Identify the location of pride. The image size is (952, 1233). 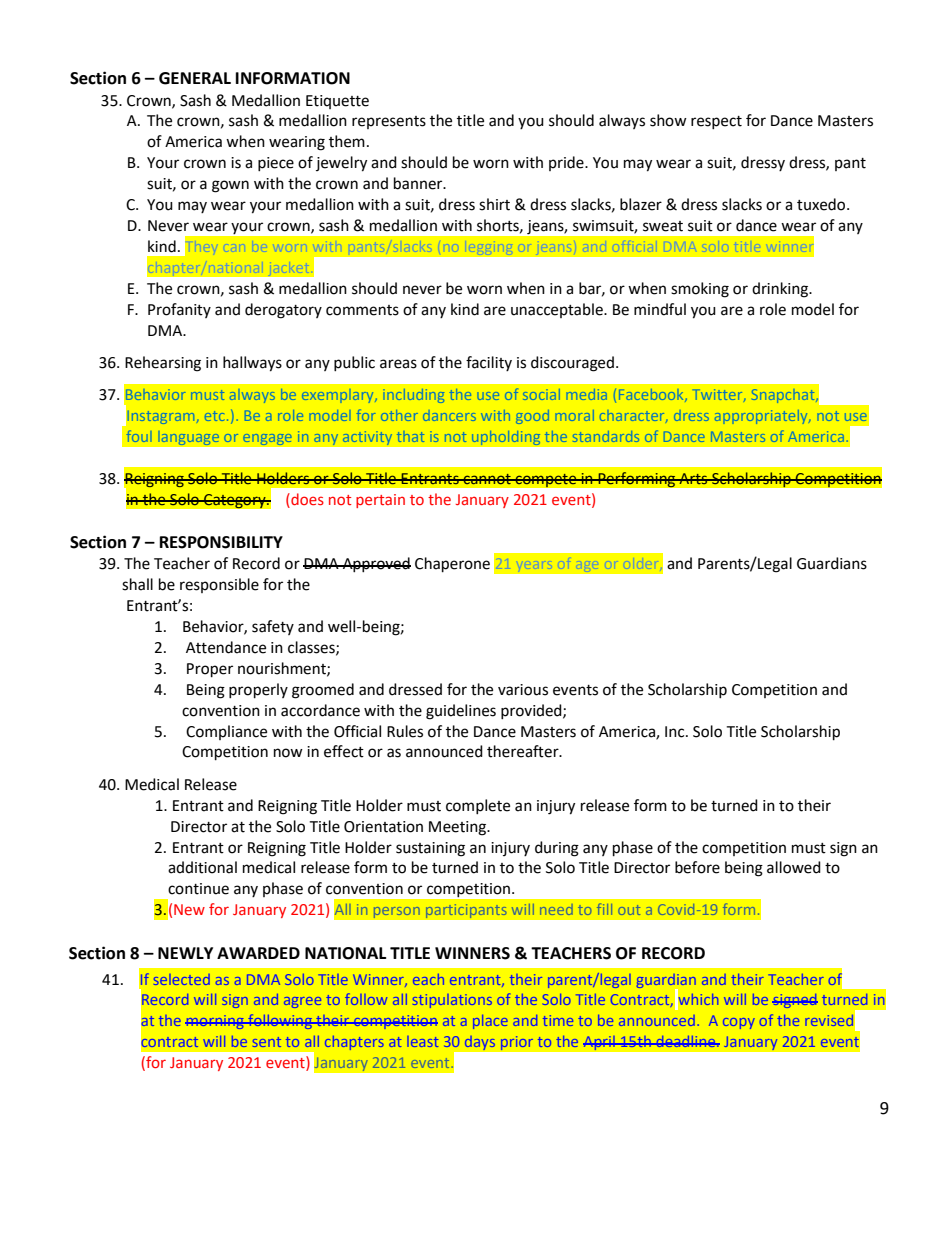
(567, 163).
